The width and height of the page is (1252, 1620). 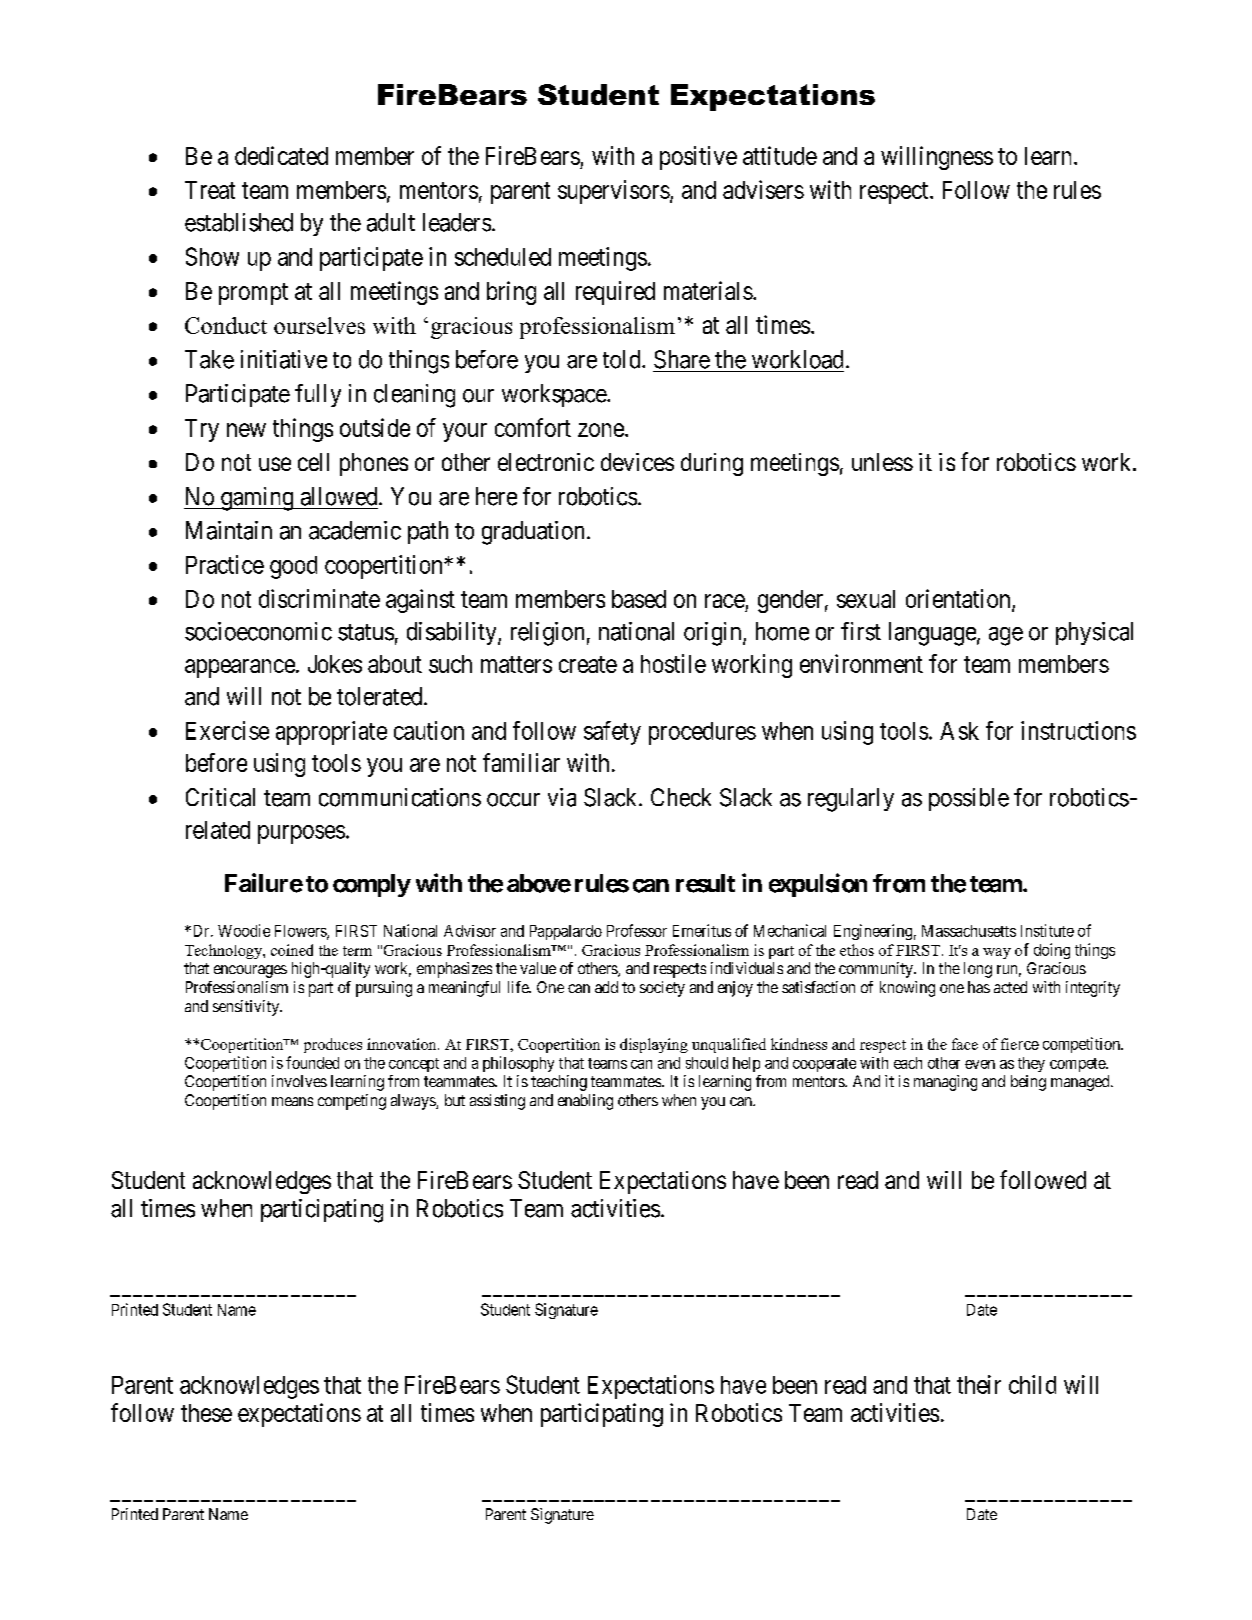 What do you see at coordinates (331, 733) in the page?
I see `appropriate` at bounding box center [331, 733].
